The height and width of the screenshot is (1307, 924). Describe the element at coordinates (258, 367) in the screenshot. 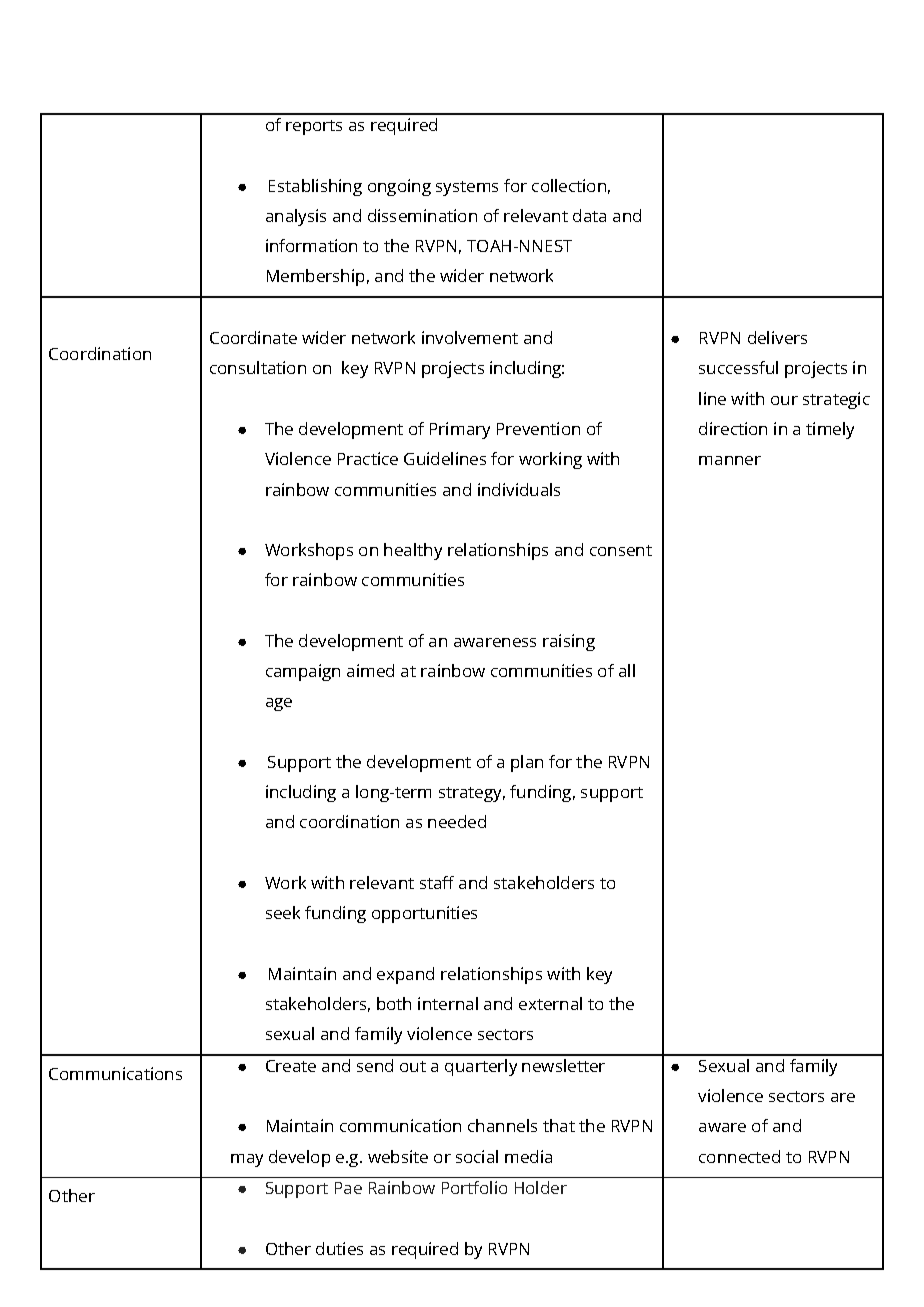

I see `consultation` at that location.
